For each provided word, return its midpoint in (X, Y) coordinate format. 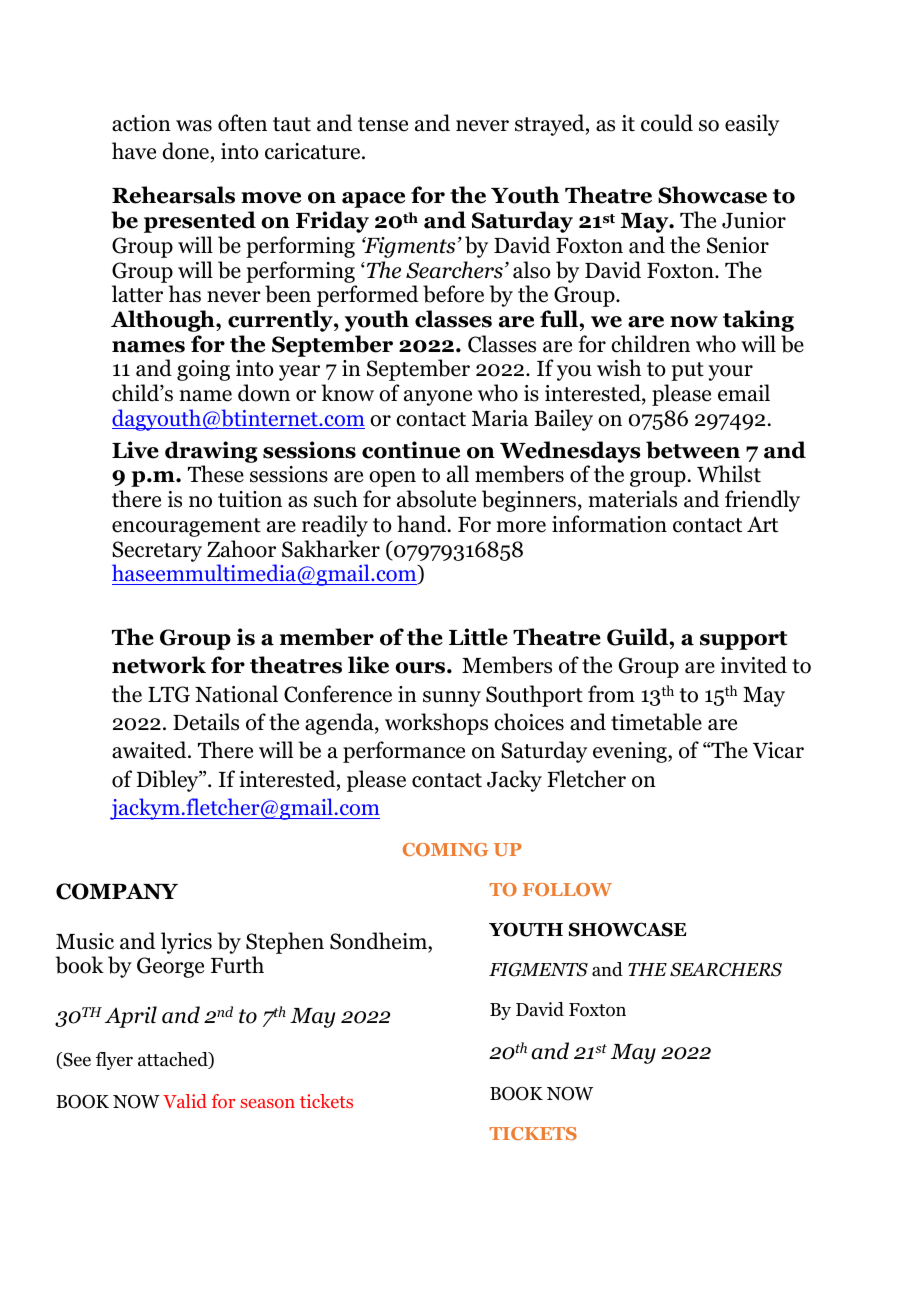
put (687, 371)
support (743, 640)
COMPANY (117, 891)
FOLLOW (567, 889)
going (203, 370)
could (667, 123)
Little (478, 637)
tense (383, 124)
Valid (185, 1101)
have (134, 151)
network (159, 665)
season (267, 1103)
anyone (438, 398)
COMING (445, 849)
